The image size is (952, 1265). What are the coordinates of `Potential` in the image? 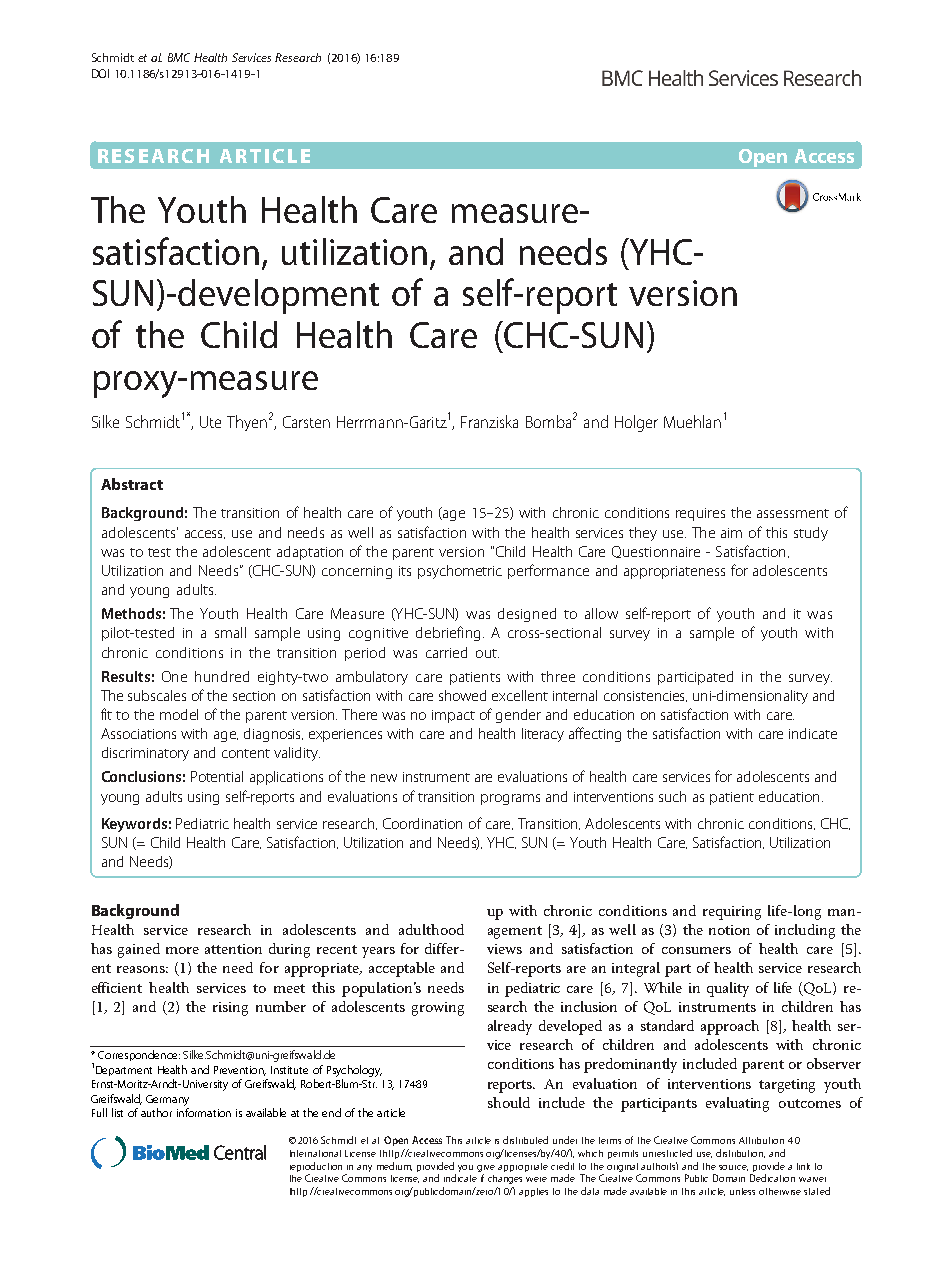 It's located at (217, 776).
